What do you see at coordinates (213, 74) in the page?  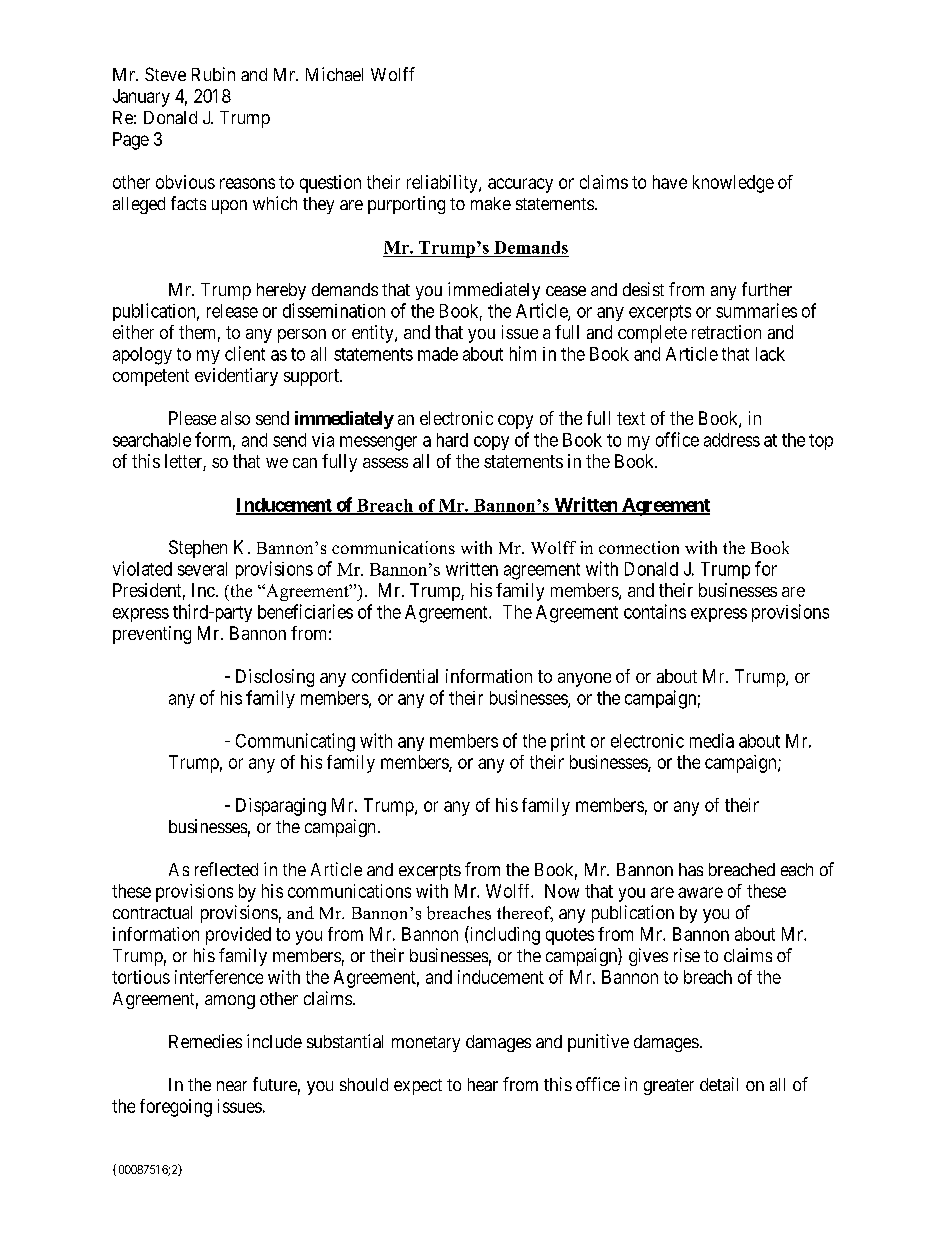 I see `Rubin` at bounding box center [213, 74].
